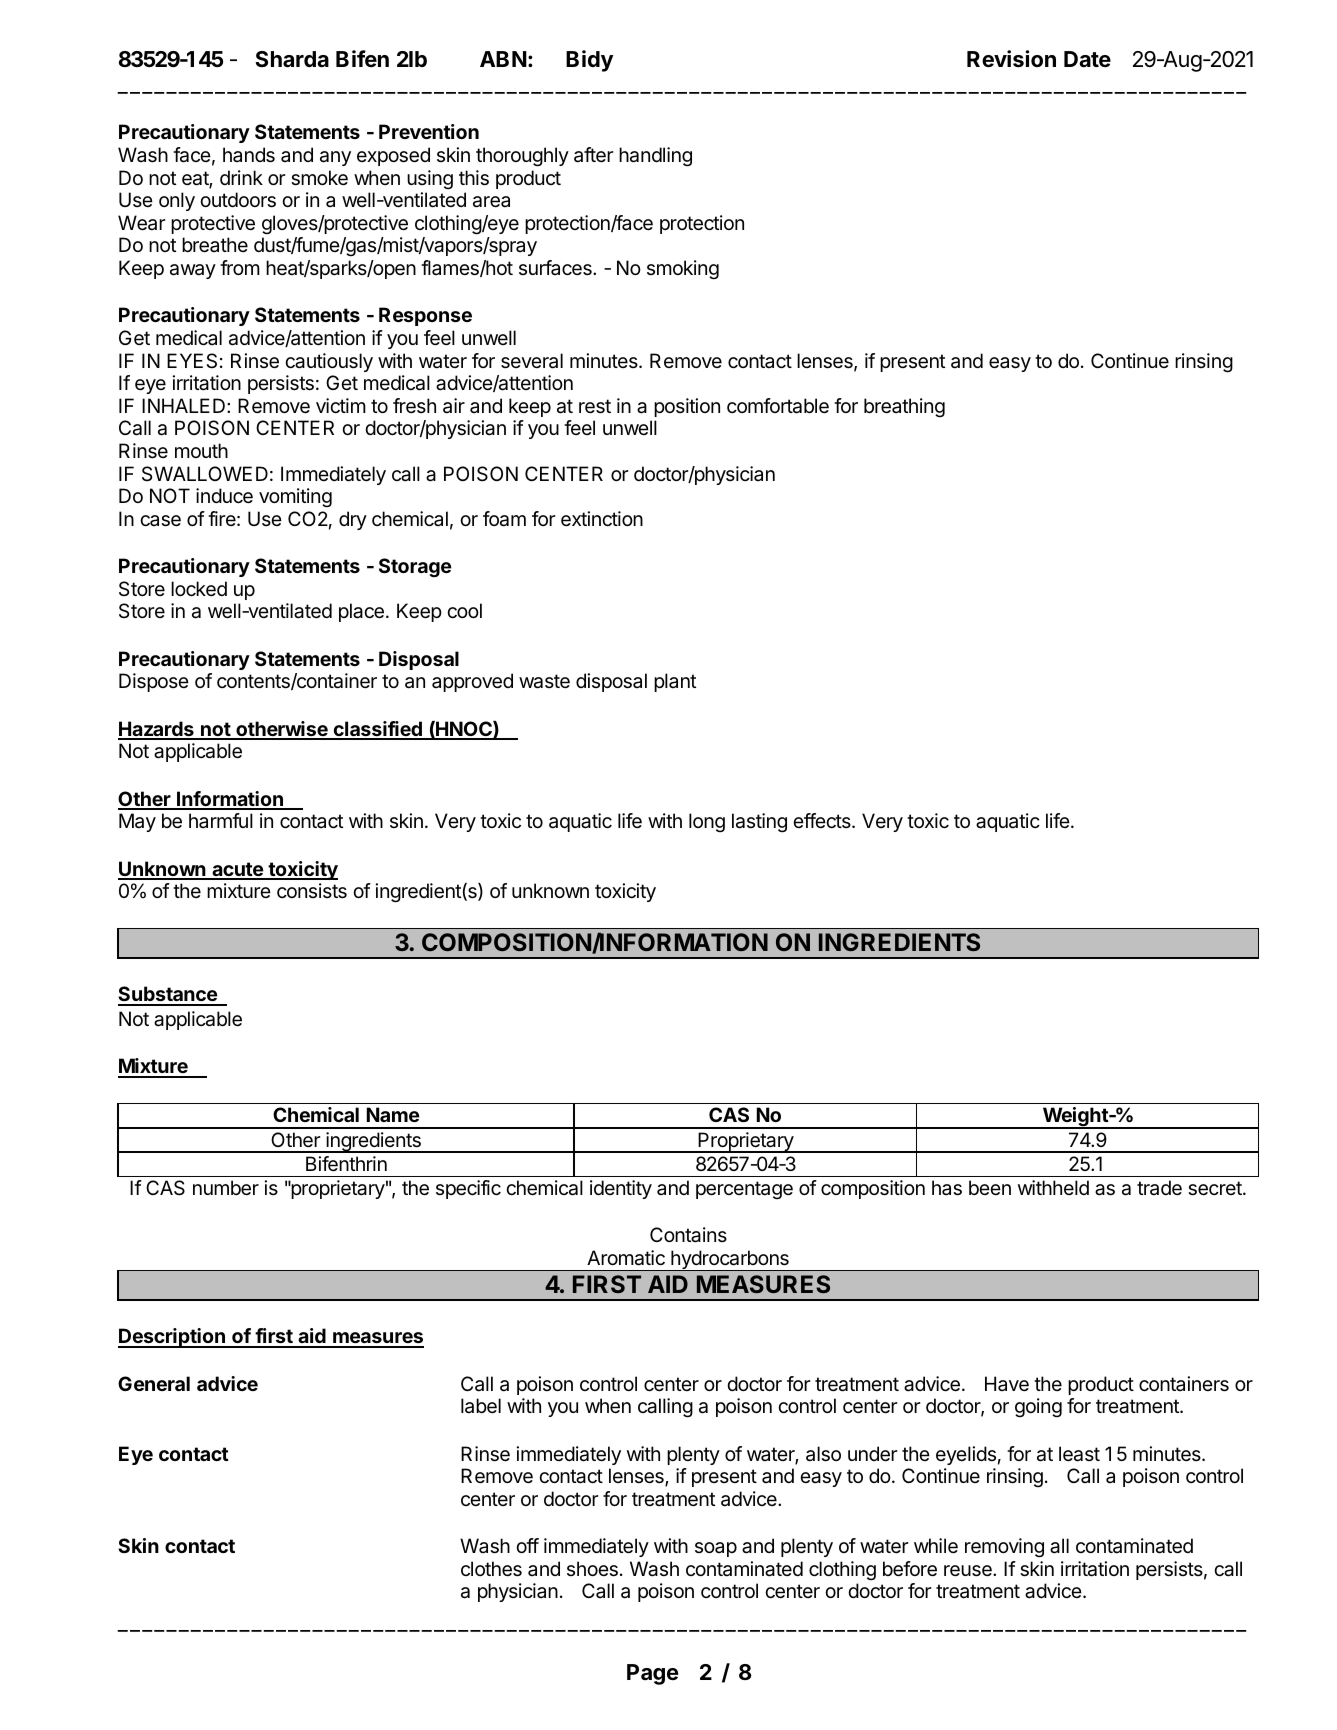  Describe the element at coordinates (1007, 1384) in the screenshot. I see `Have` at that location.
